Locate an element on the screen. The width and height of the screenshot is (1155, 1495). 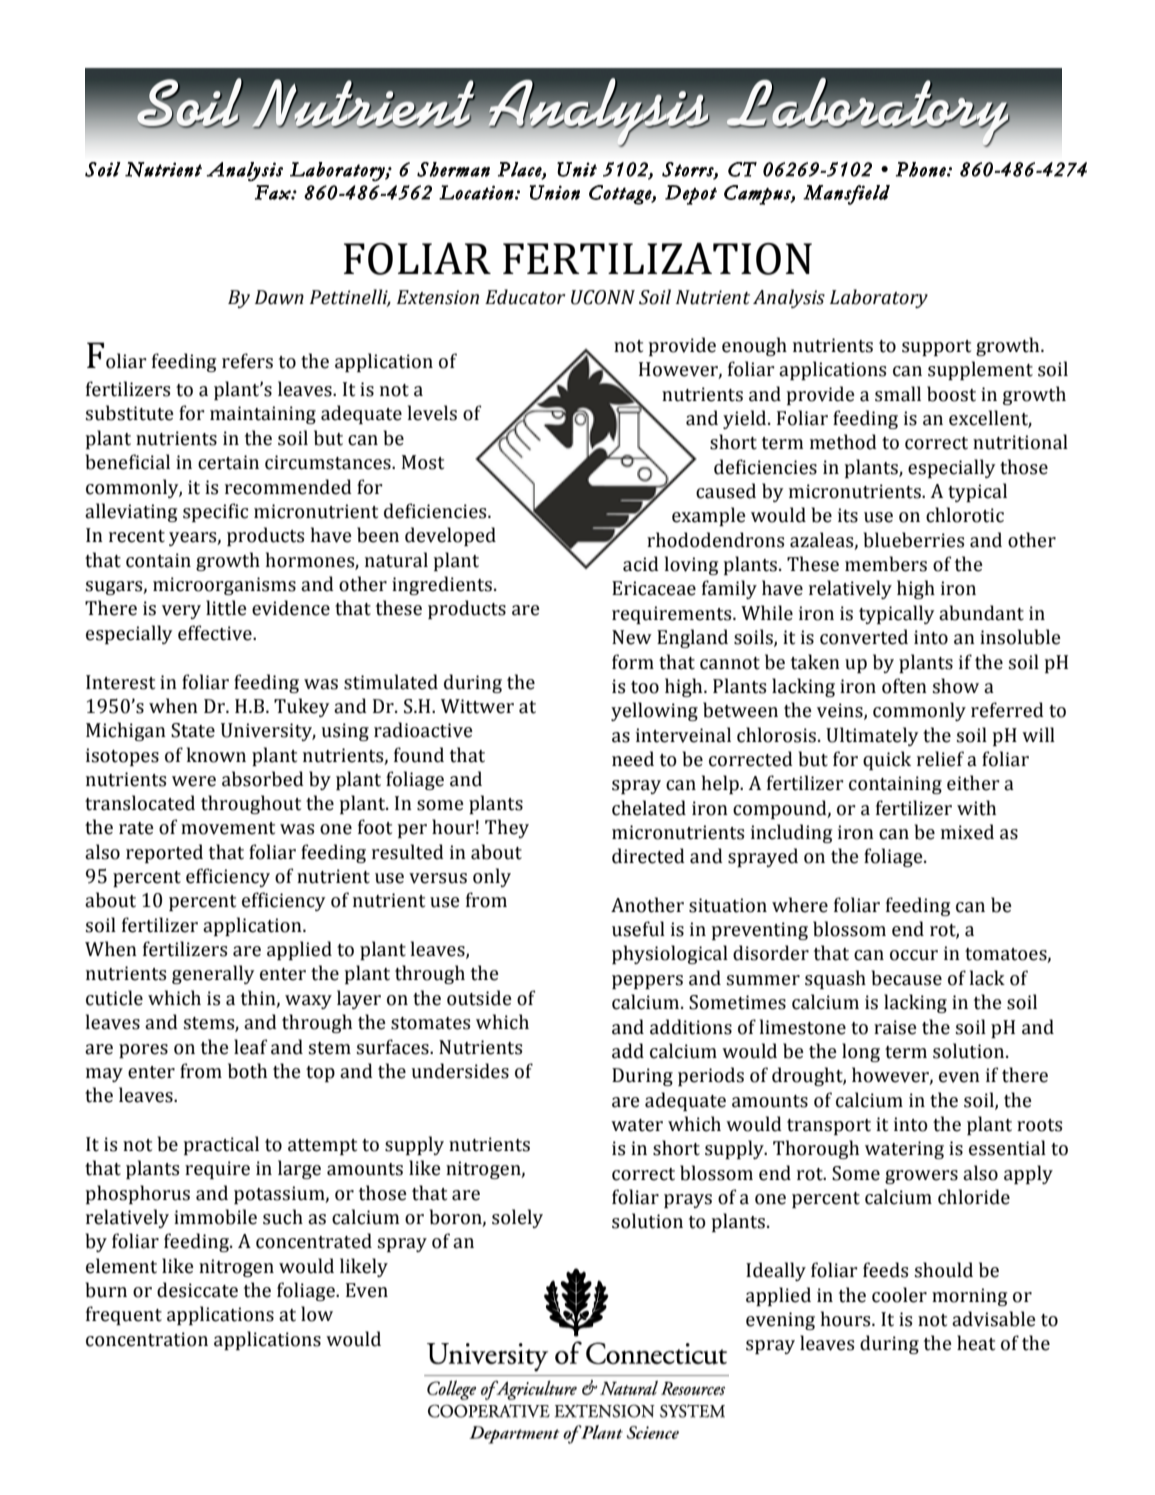
Union is located at coordinates (554, 192).
